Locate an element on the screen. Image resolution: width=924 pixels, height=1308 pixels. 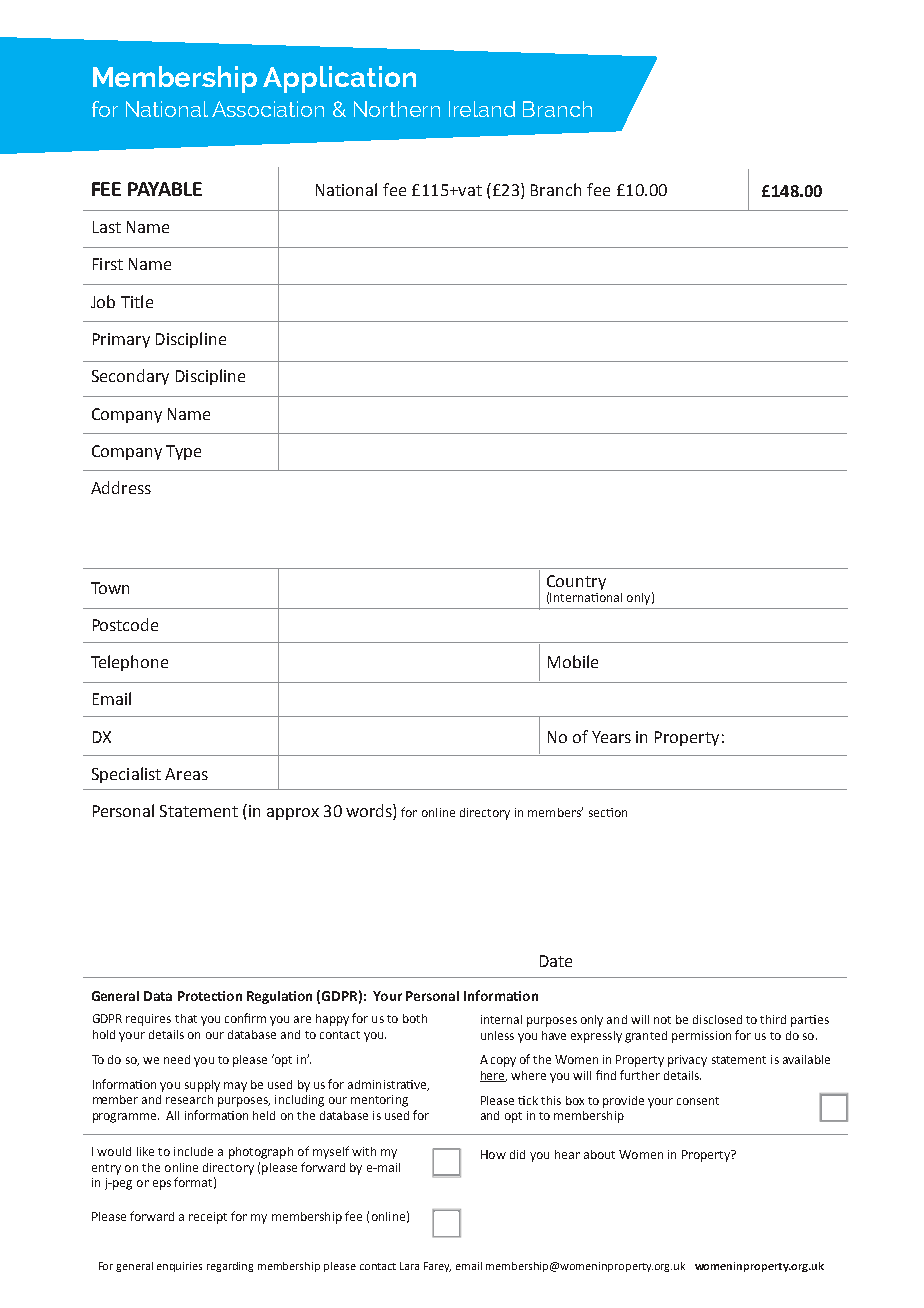
Type is located at coordinates (183, 452).
